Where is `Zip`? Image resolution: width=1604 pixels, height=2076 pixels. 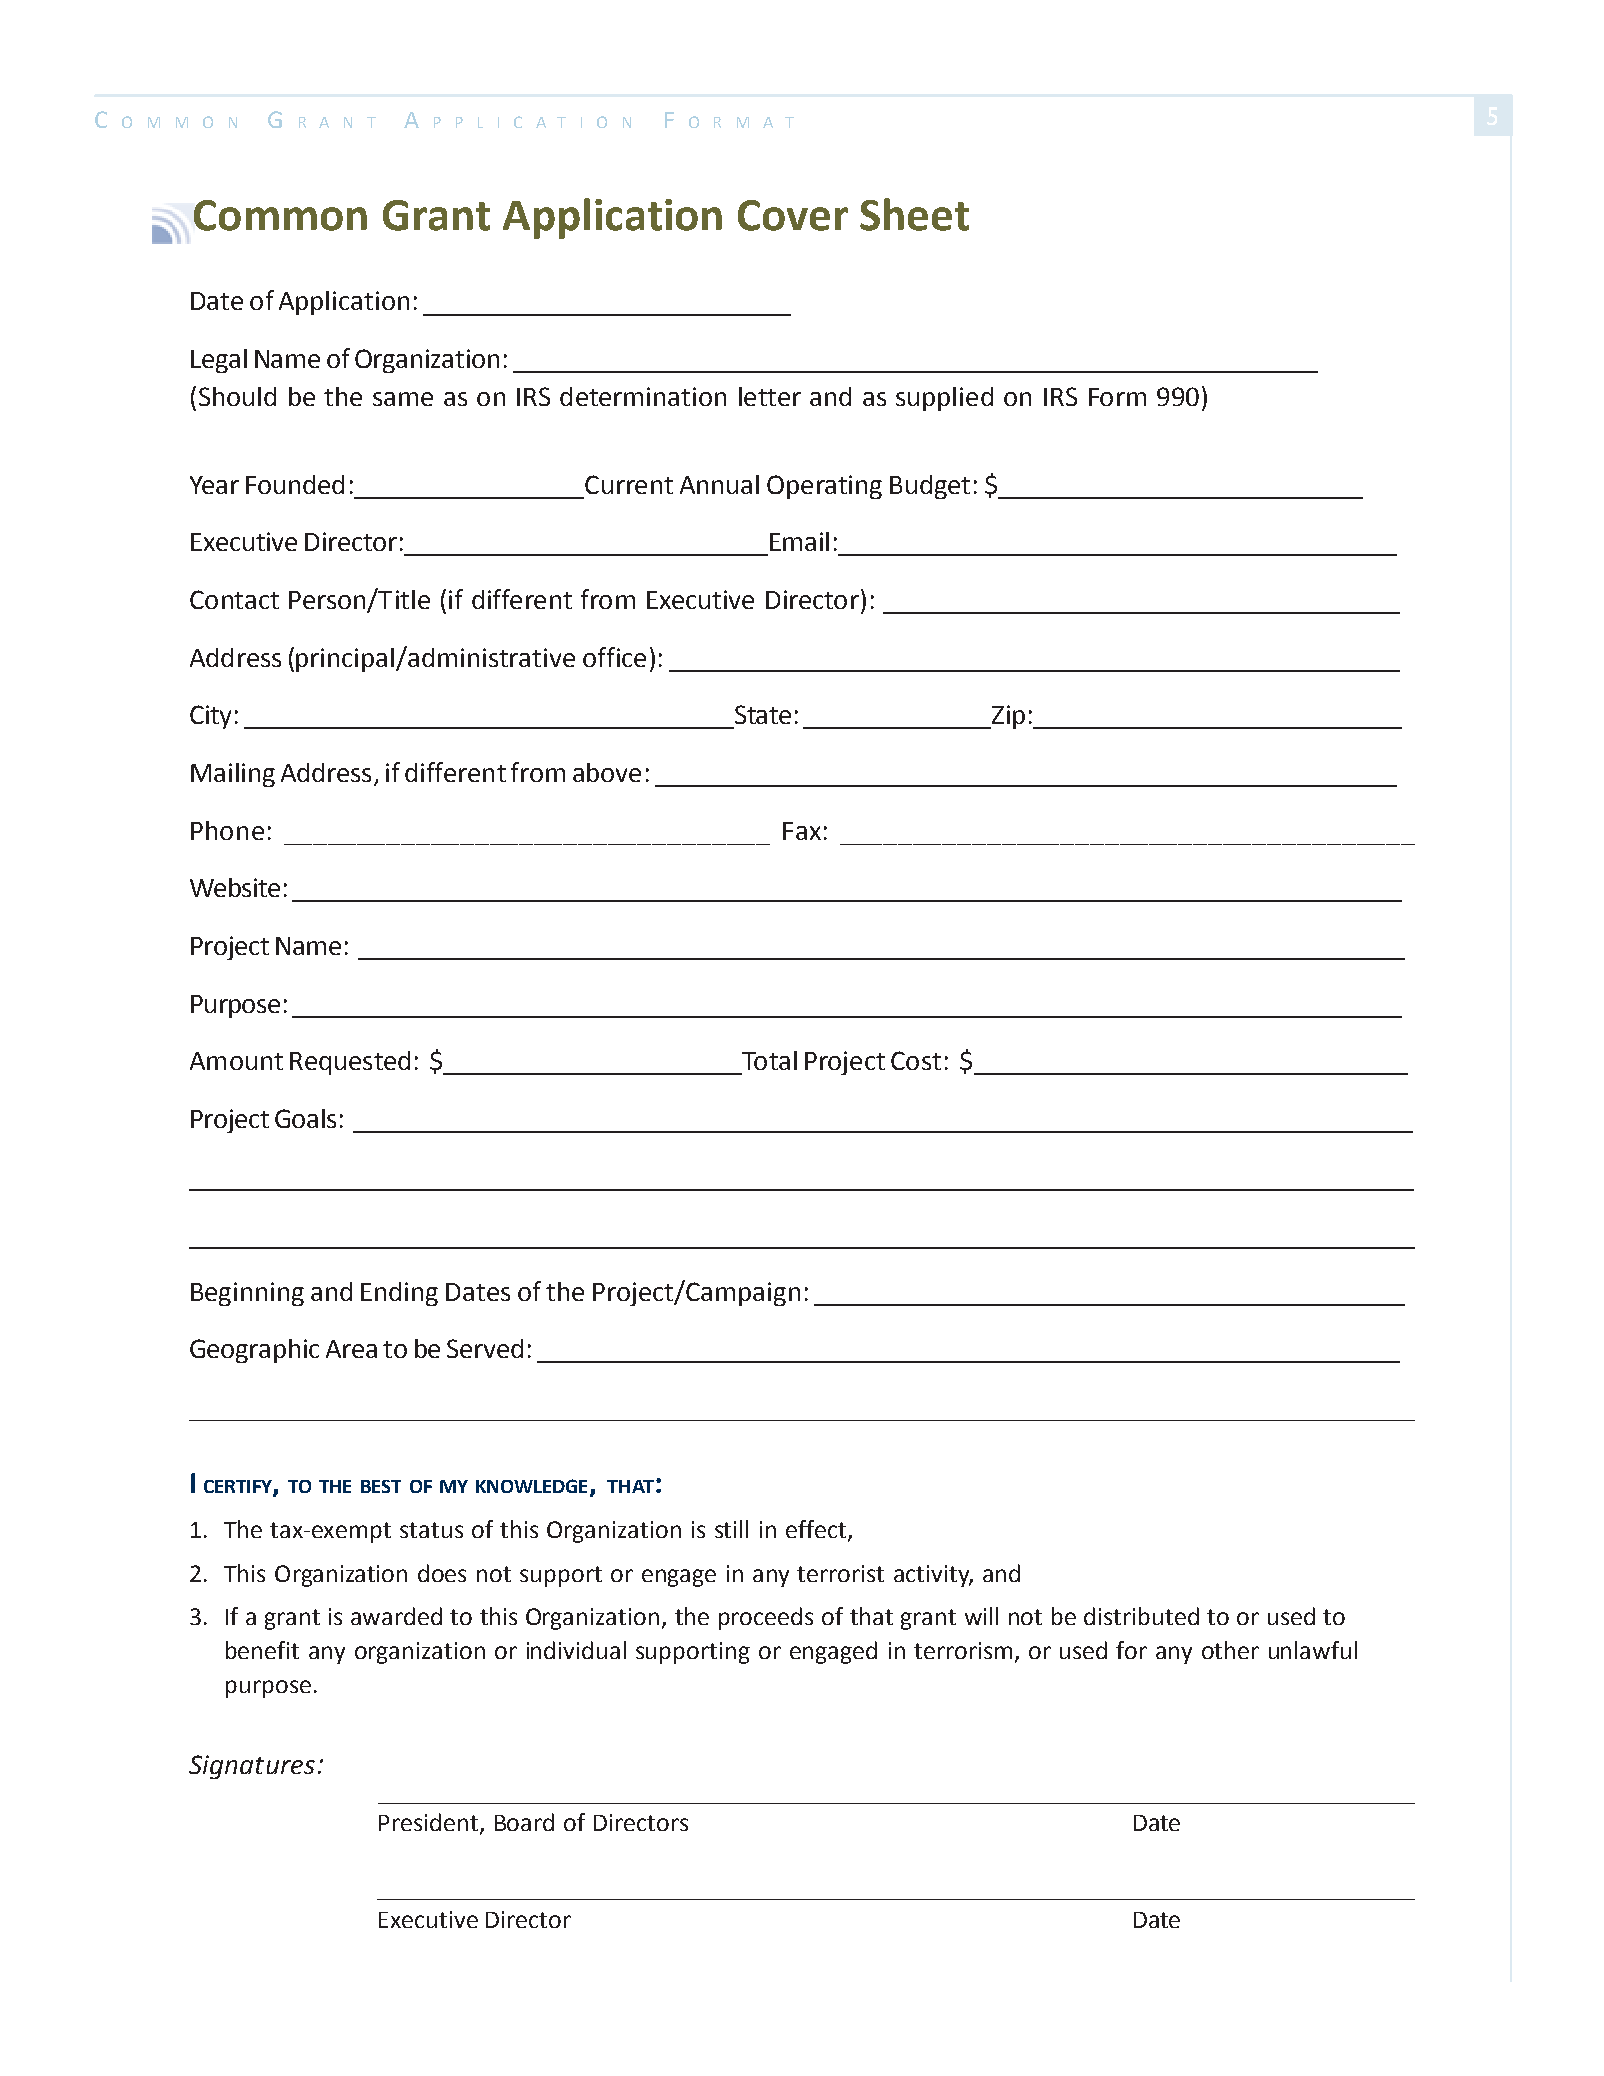
Zip is located at coordinates (1007, 717).
